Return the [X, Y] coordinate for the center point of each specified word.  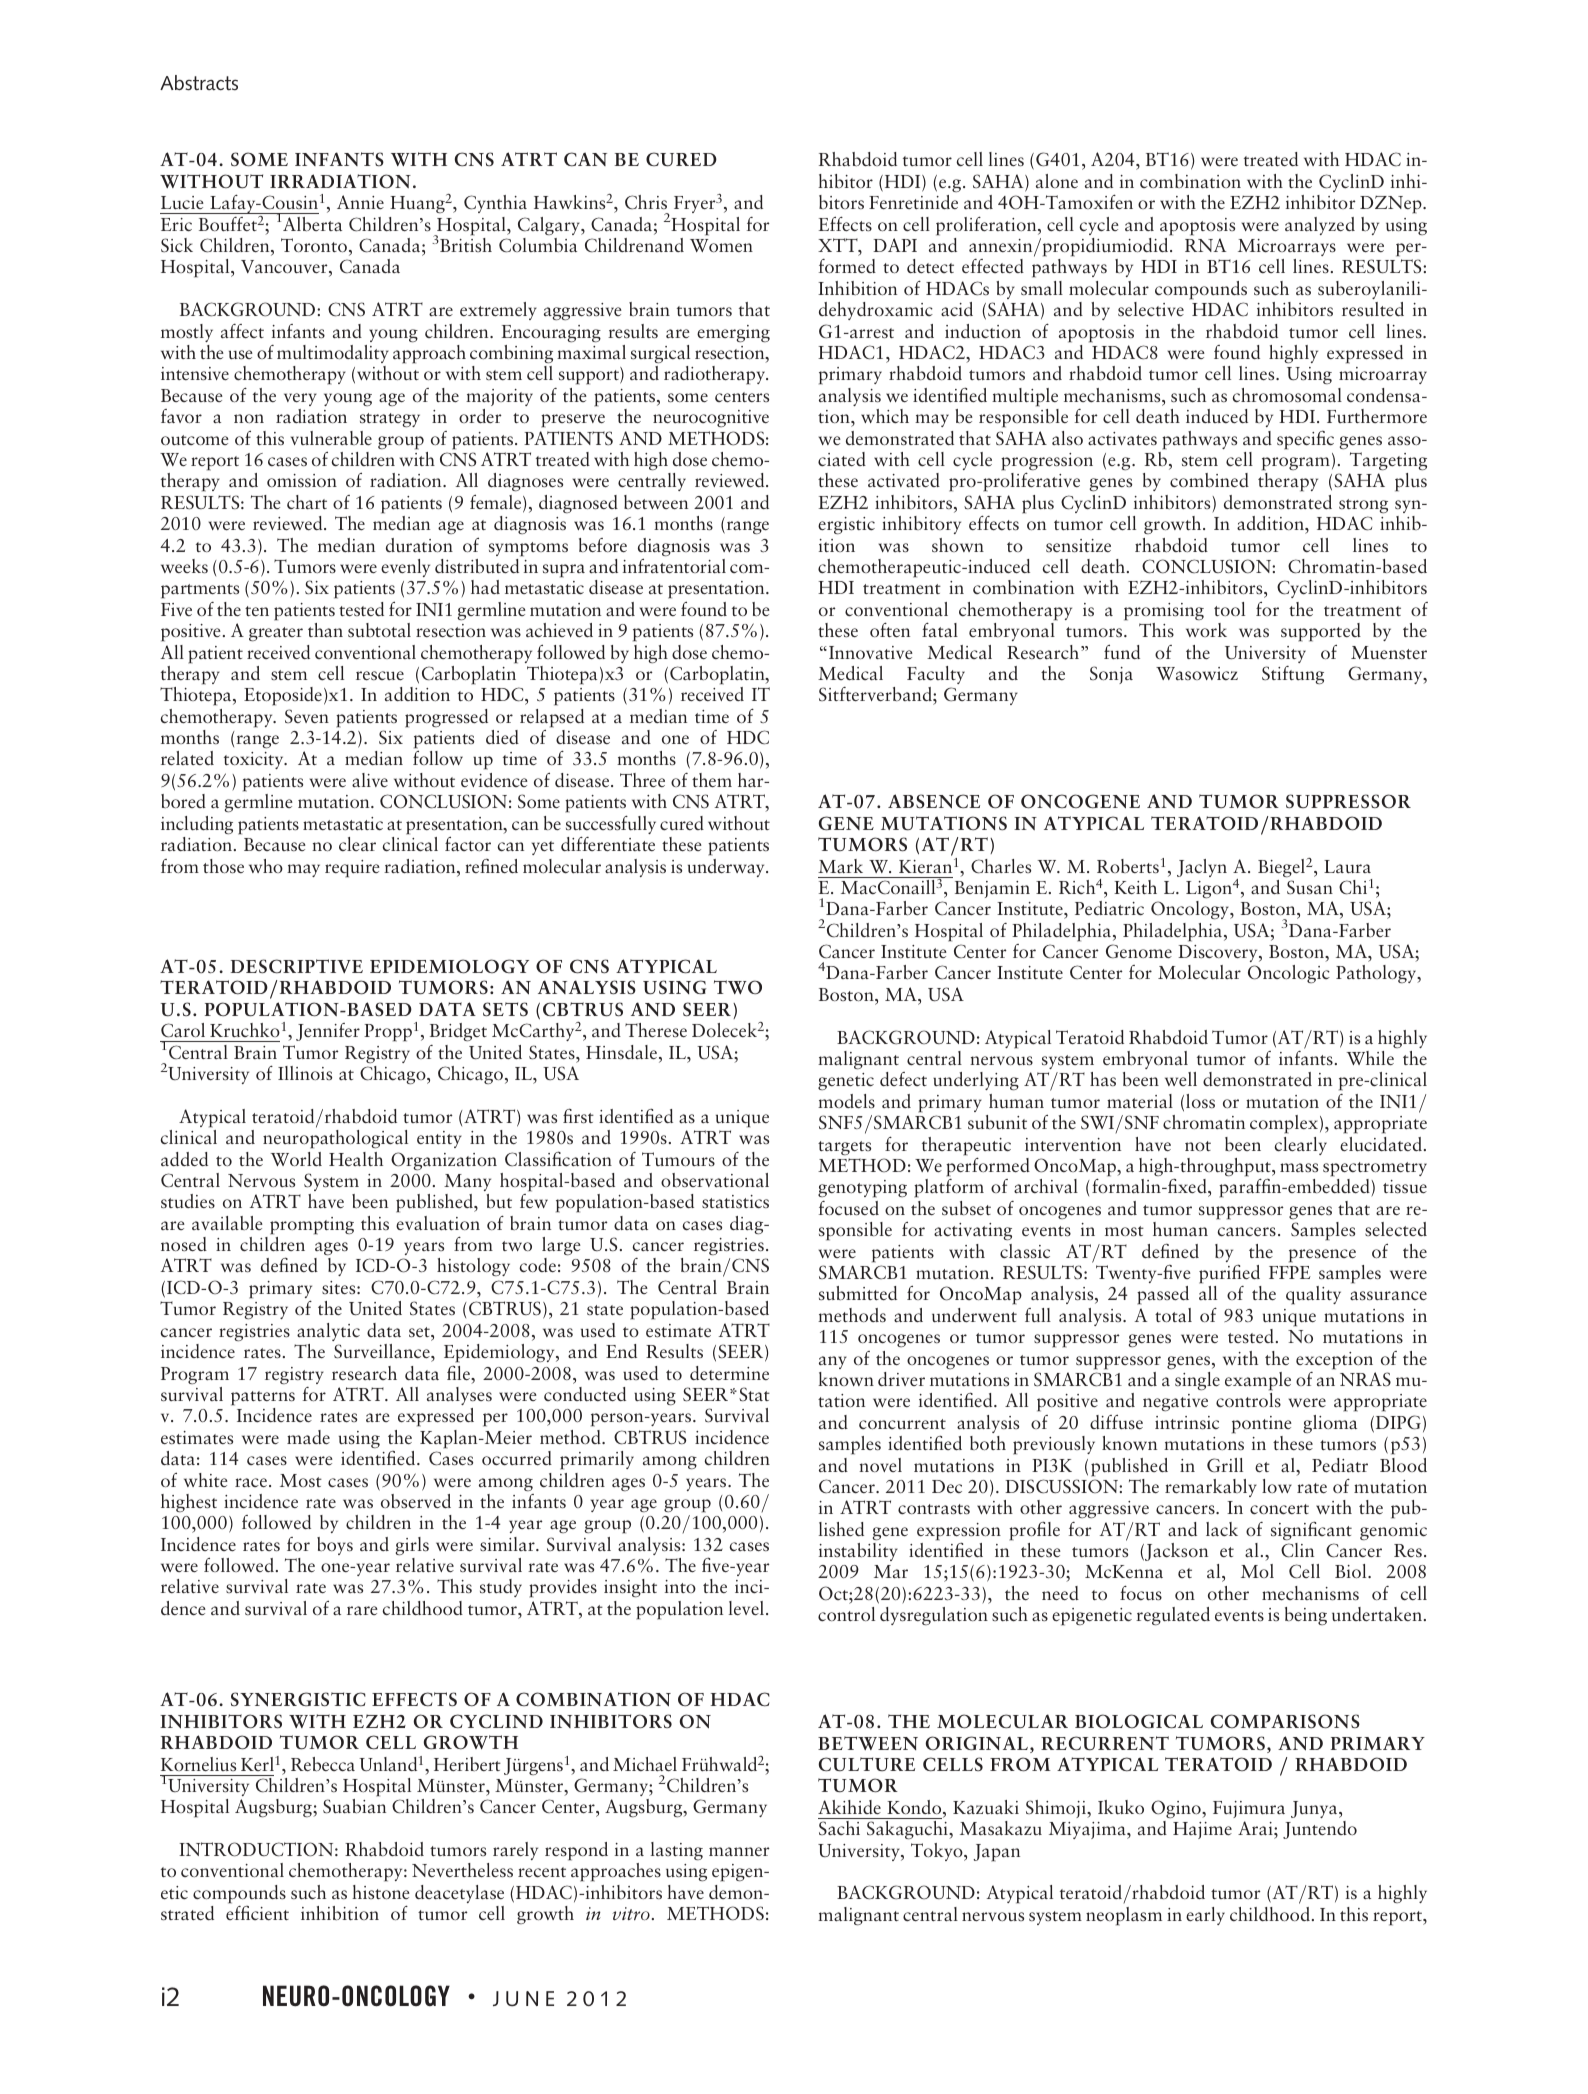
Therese [656, 1030]
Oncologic [1289, 974]
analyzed [1320, 226]
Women [721, 245]
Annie [360, 202]
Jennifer [328, 1032]
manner [739, 1851]
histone [381, 1892]
